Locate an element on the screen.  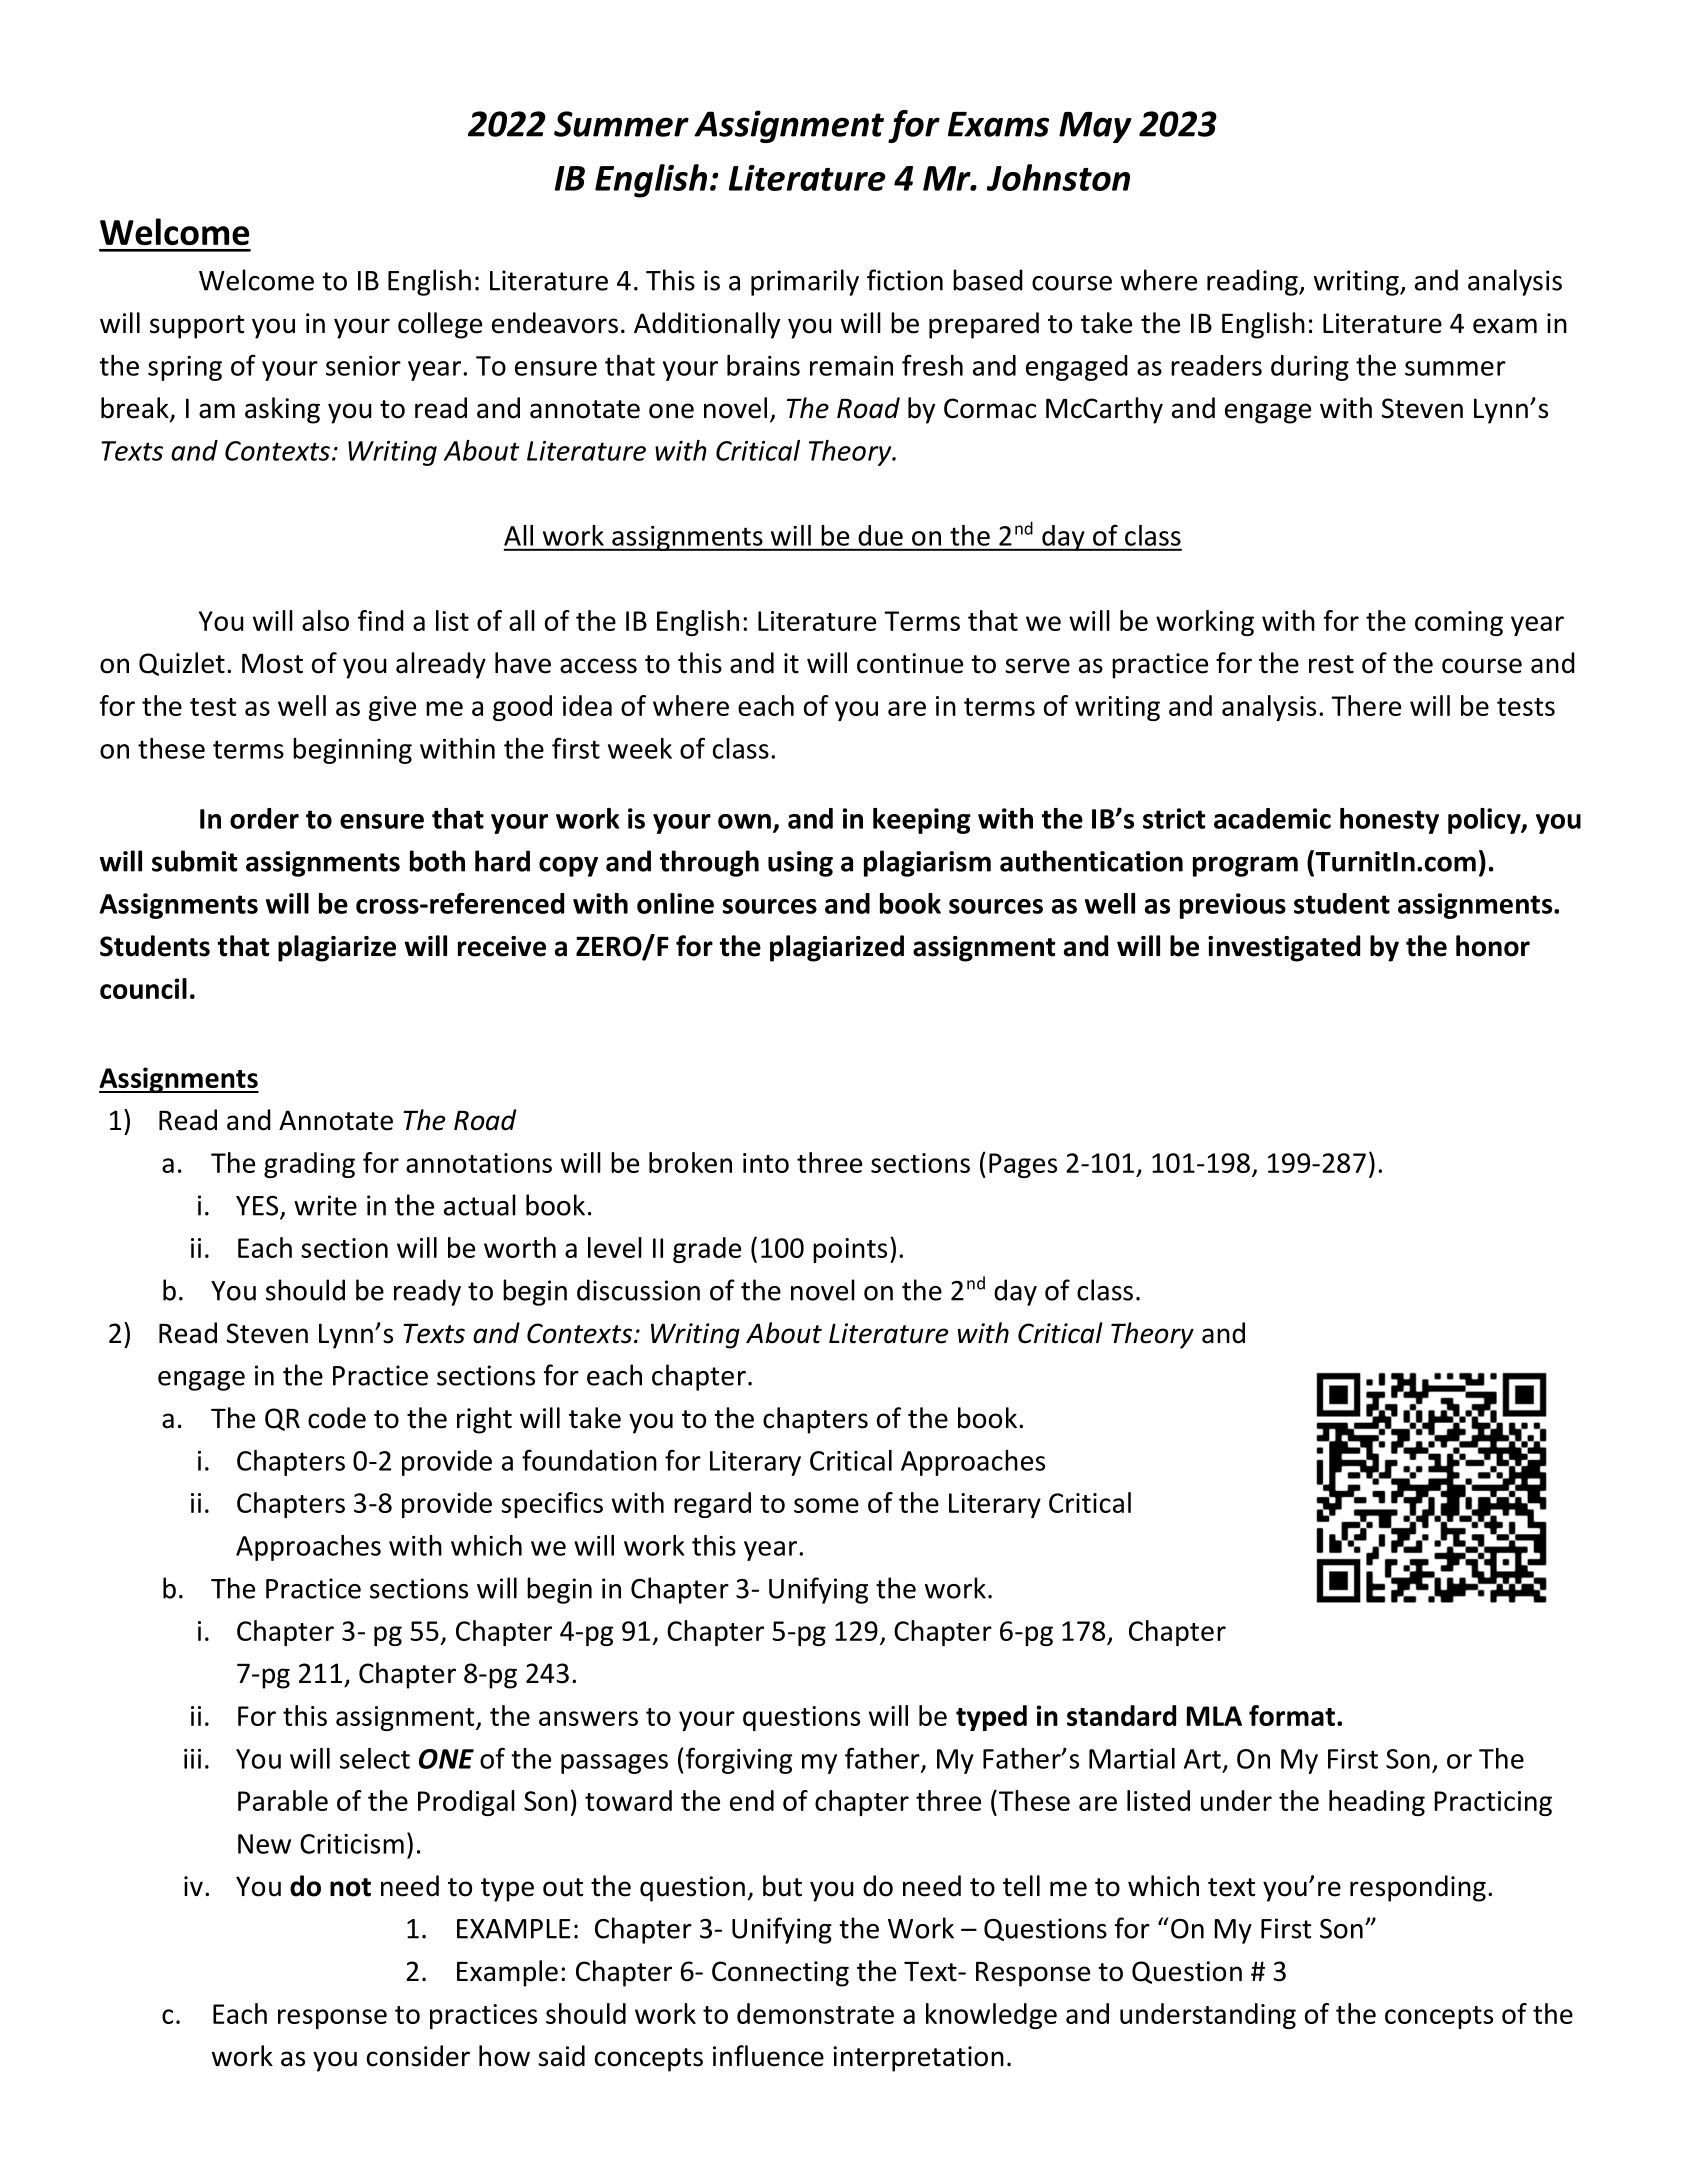
own is located at coordinates (744, 821).
